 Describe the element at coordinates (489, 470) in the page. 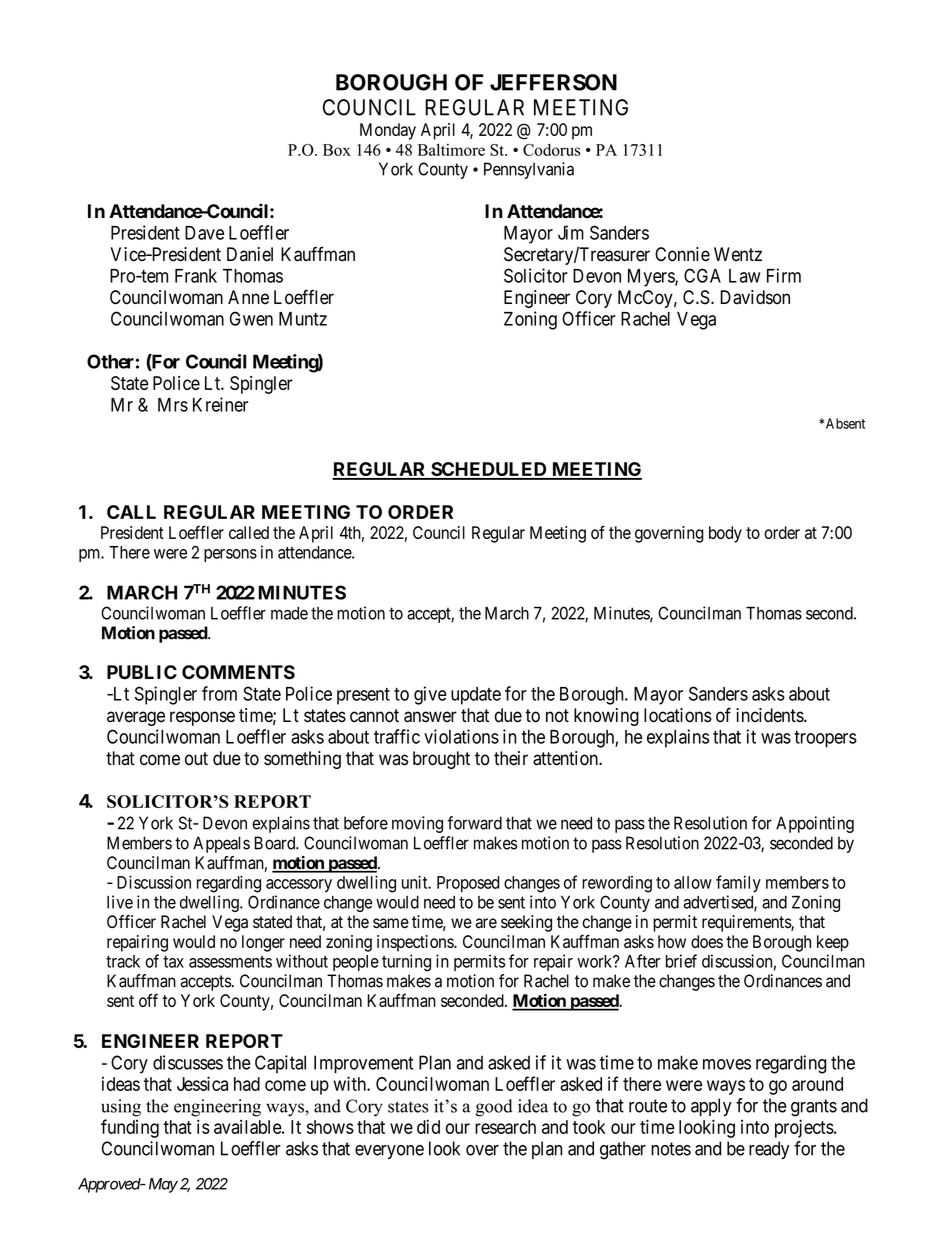

I see `SCHEDULED` at that location.
